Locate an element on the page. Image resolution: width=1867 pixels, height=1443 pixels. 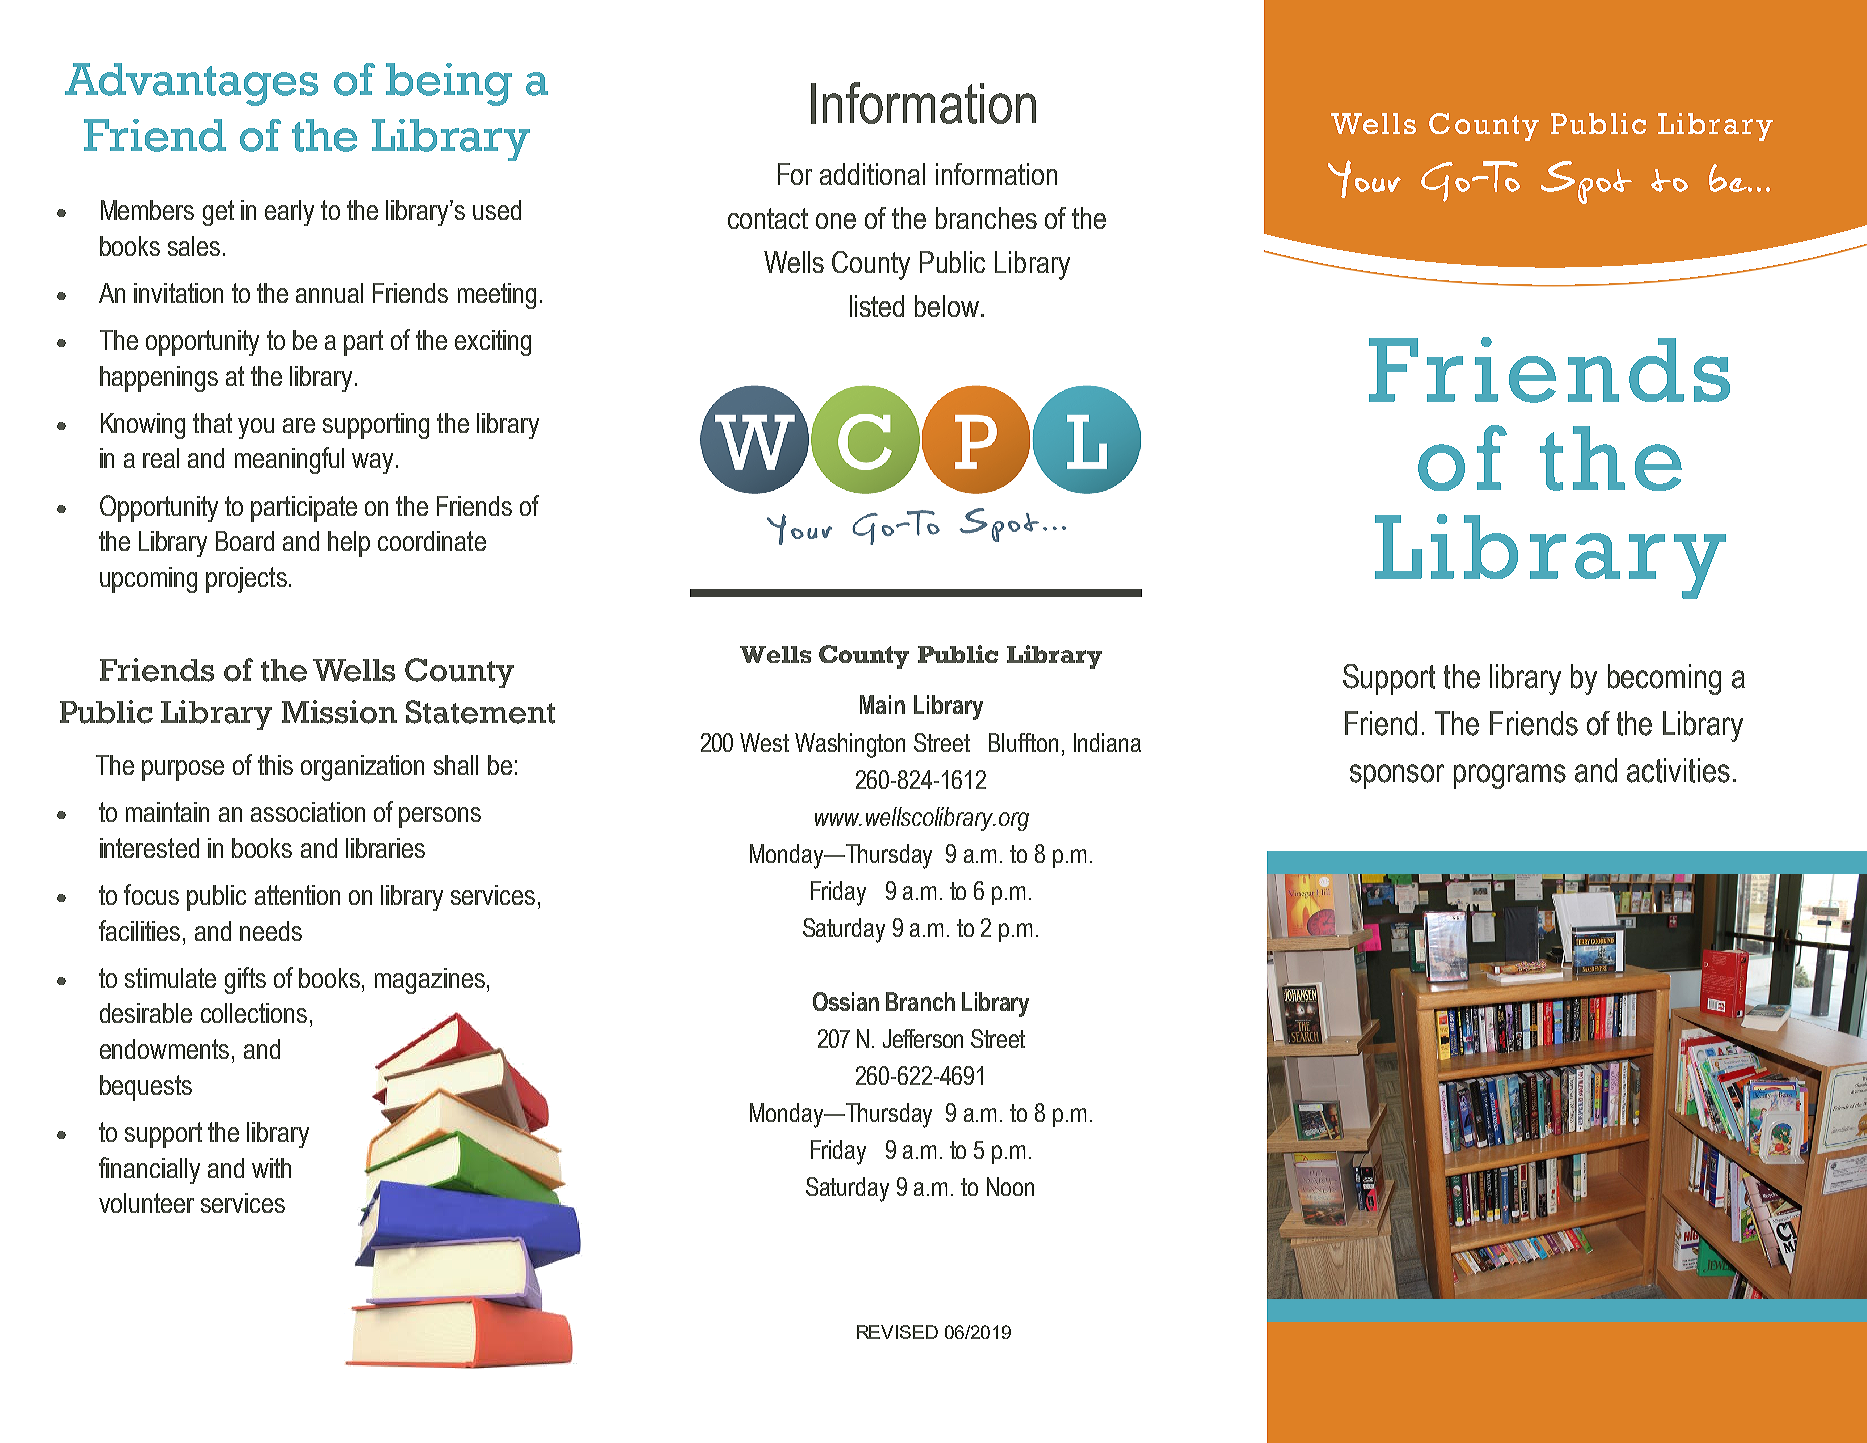
Jefferson is located at coordinates (923, 1038).
